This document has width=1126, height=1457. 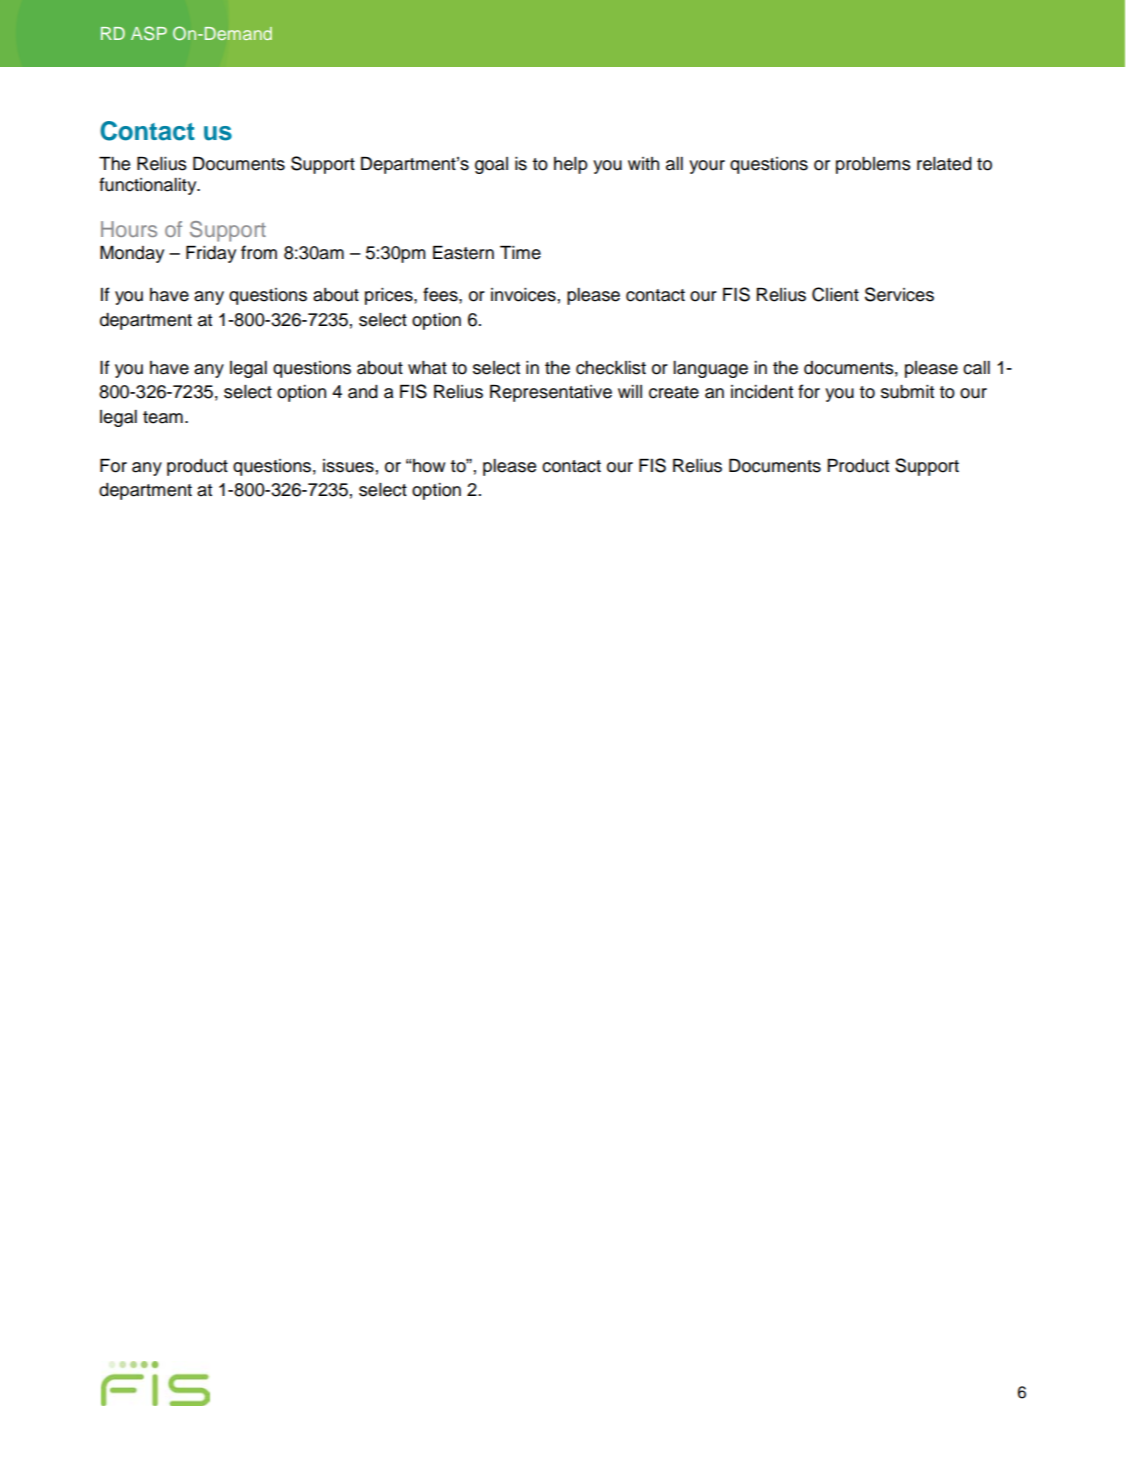 I want to click on help, so click(x=571, y=165).
